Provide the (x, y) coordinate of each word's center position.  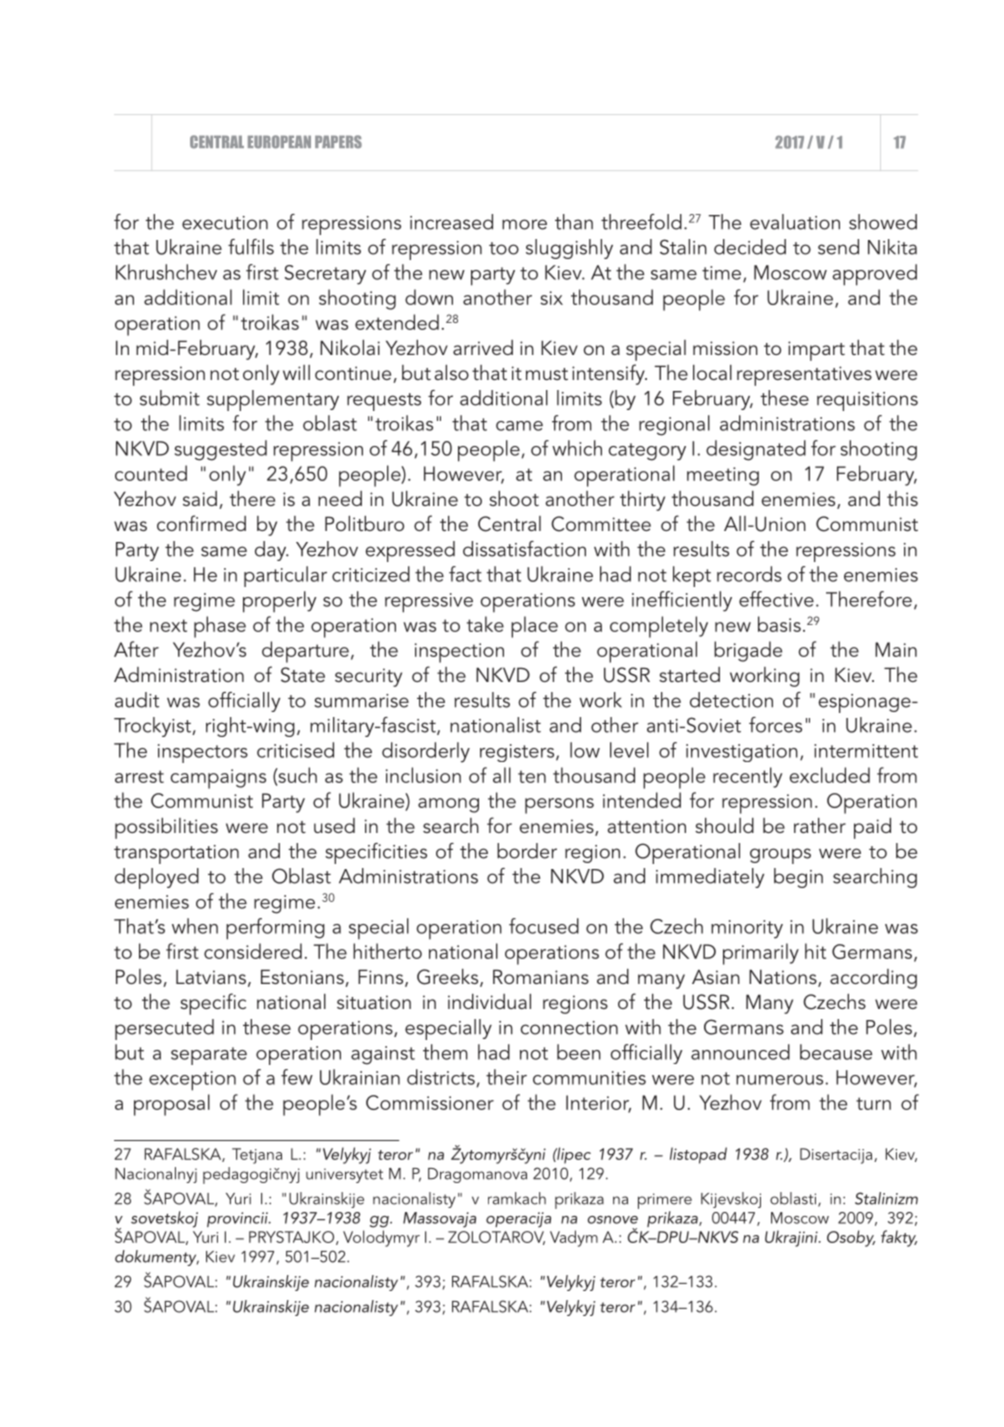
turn (873, 1103)
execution (225, 223)
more (524, 224)
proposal (172, 1105)
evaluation (795, 222)
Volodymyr (381, 1238)
